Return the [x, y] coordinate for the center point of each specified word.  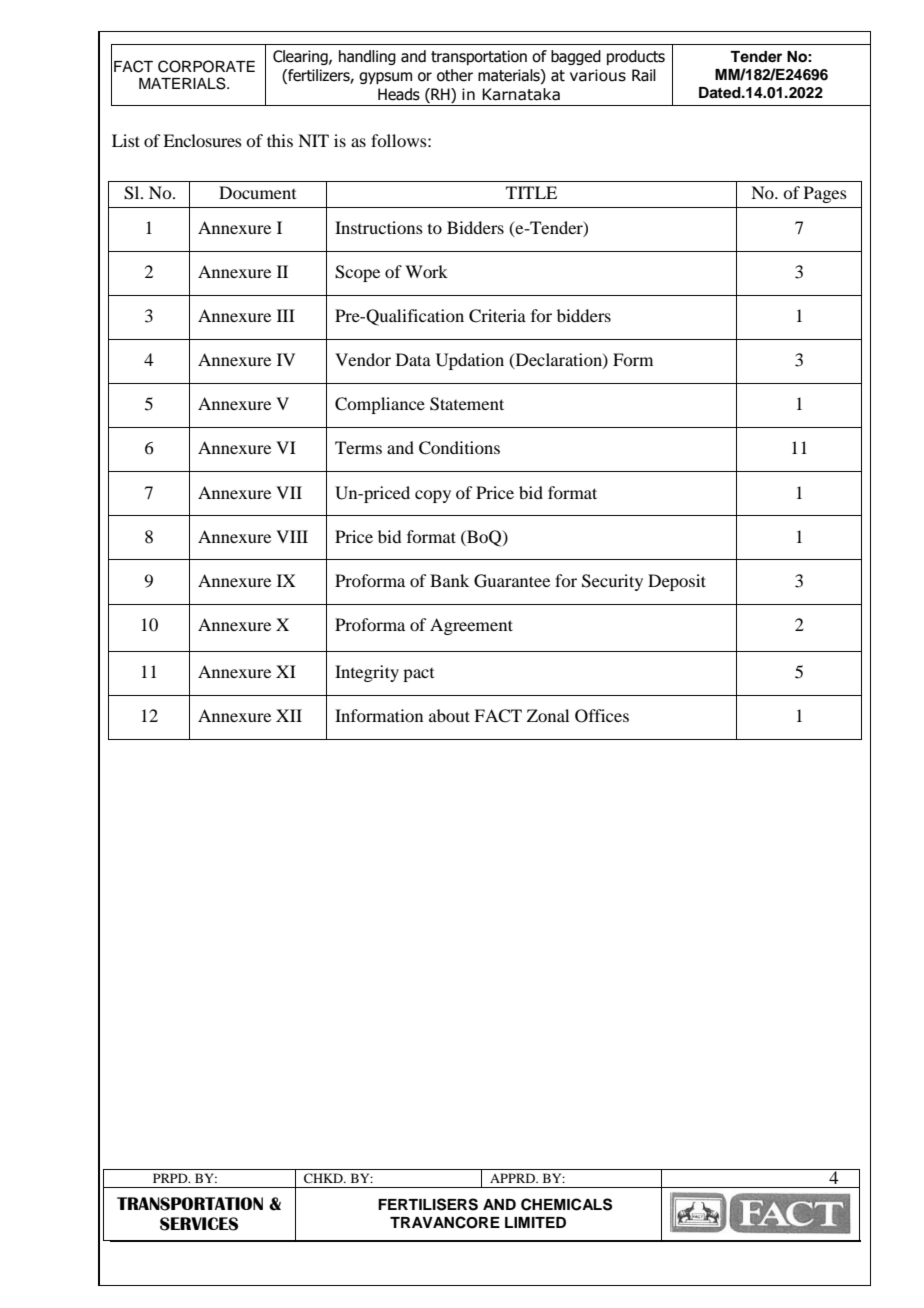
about [449, 715]
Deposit [677, 582]
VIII [292, 536]
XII [289, 715]
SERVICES [199, 1224]
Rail [644, 75]
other [455, 75]
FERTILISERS [428, 1204]
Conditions [459, 448]
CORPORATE [206, 66]
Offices [602, 716]
